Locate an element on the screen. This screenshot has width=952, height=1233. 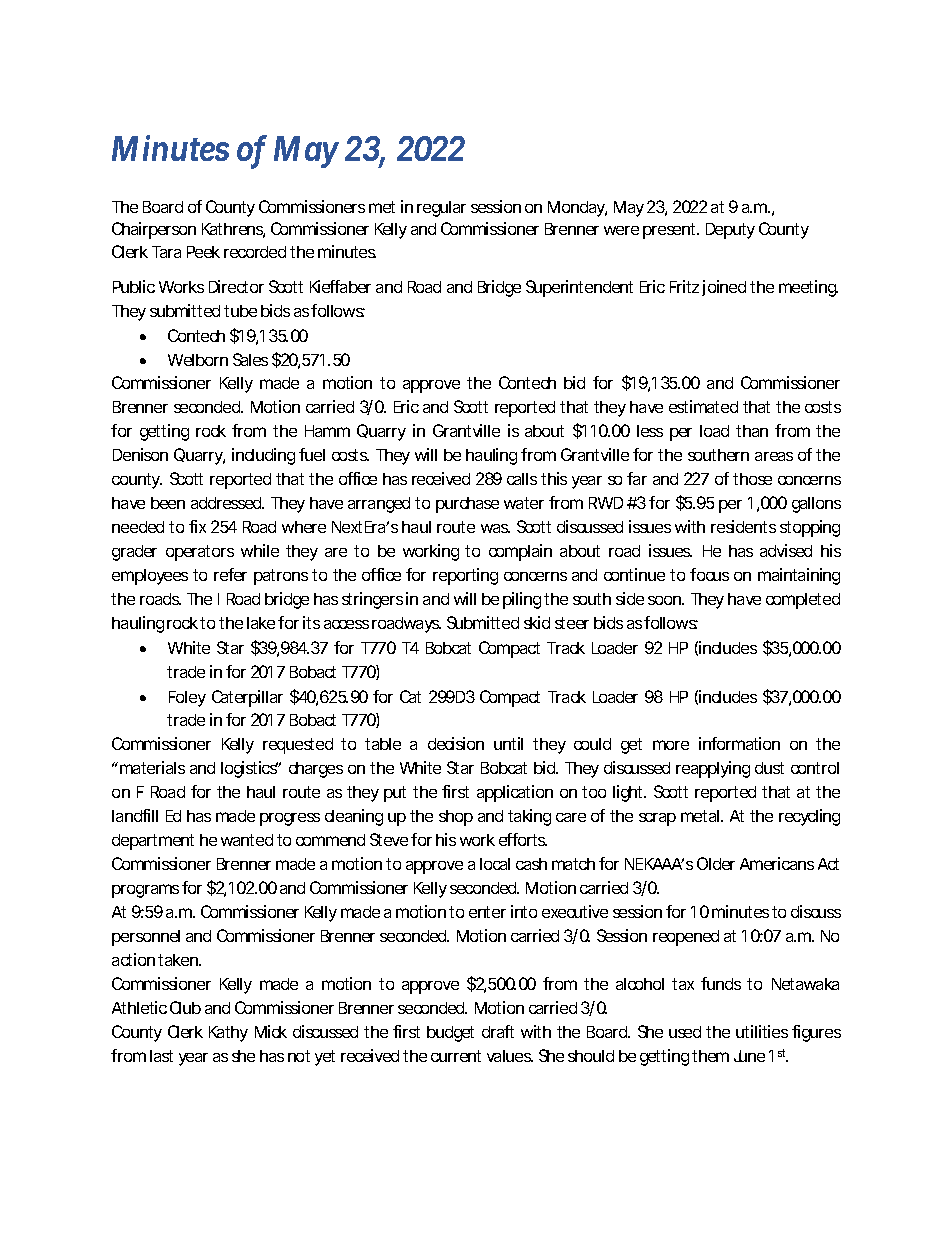
Peek is located at coordinates (203, 252).
